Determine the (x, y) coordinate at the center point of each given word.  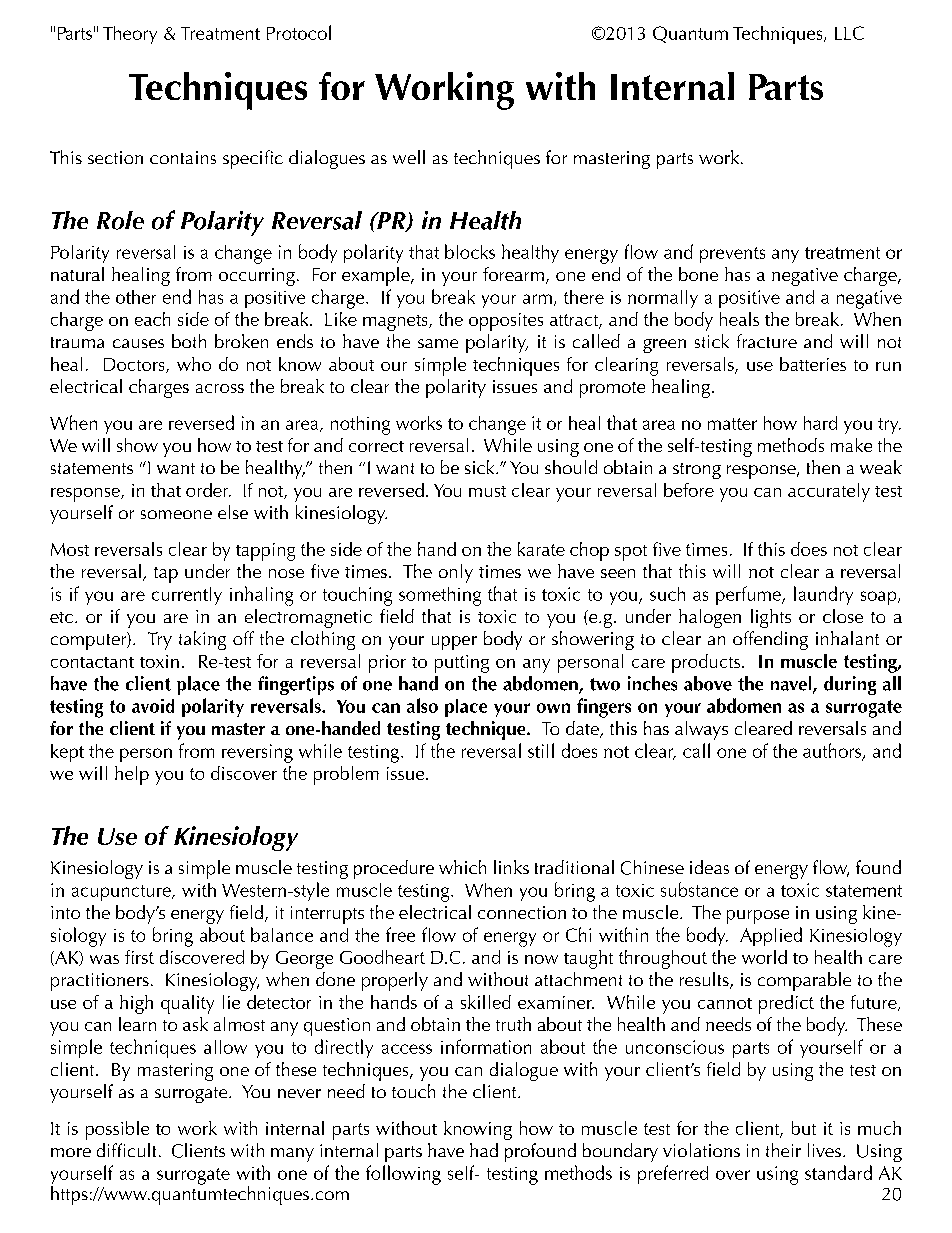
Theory (130, 35)
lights (771, 618)
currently (187, 596)
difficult (126, 1150)
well (409, 157)
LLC (849, 33)
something (440, 596)
